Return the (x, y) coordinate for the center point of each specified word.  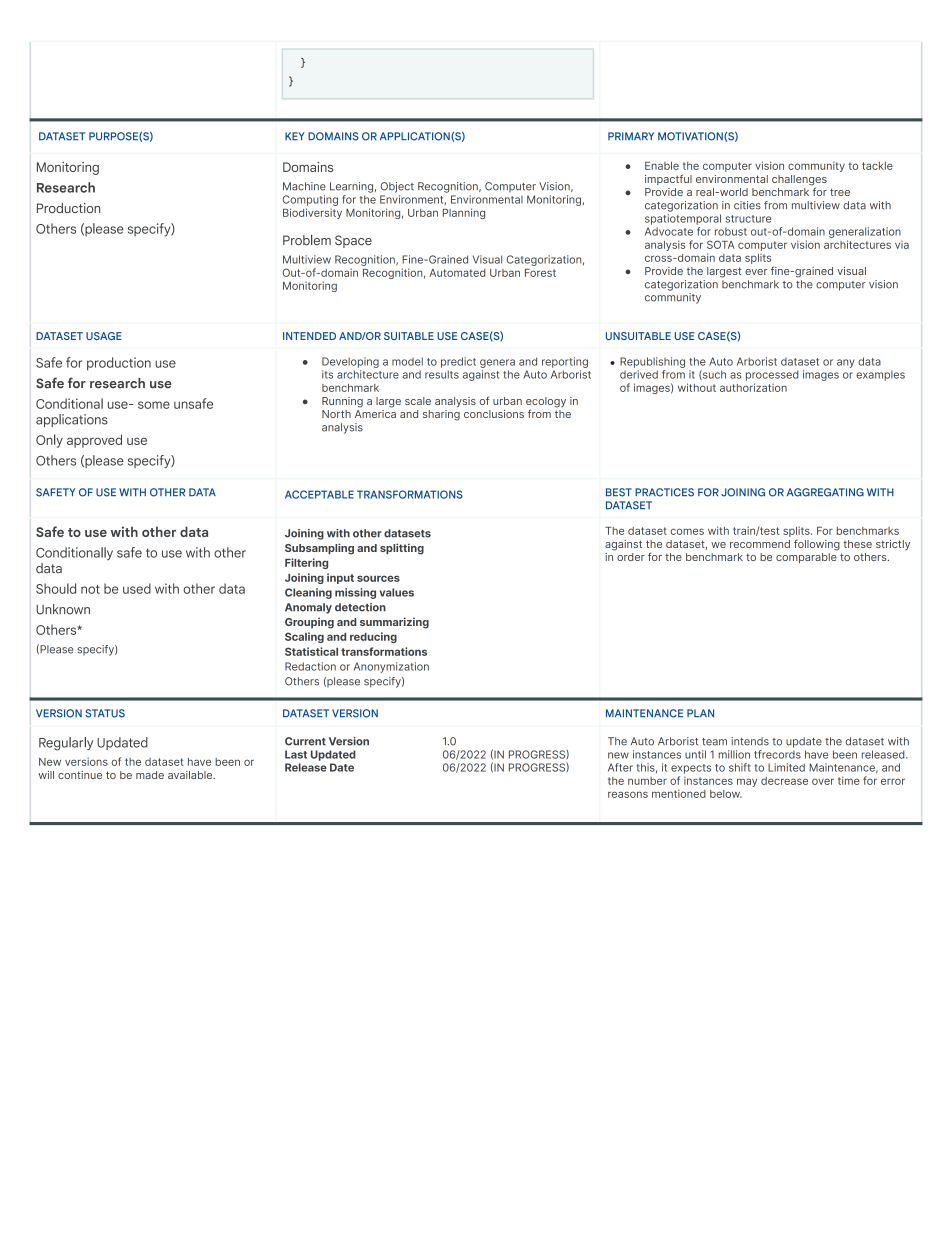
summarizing (394, 623)
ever (756, 272)
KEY (295, 136)
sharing (441, 415)
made (150, 775)
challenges (799, 181)
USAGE (104, 336)
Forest (540, 273)
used (137, 588)
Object (397, 187)
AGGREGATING (825, 492)
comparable (806, 558)
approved (94, 441)
